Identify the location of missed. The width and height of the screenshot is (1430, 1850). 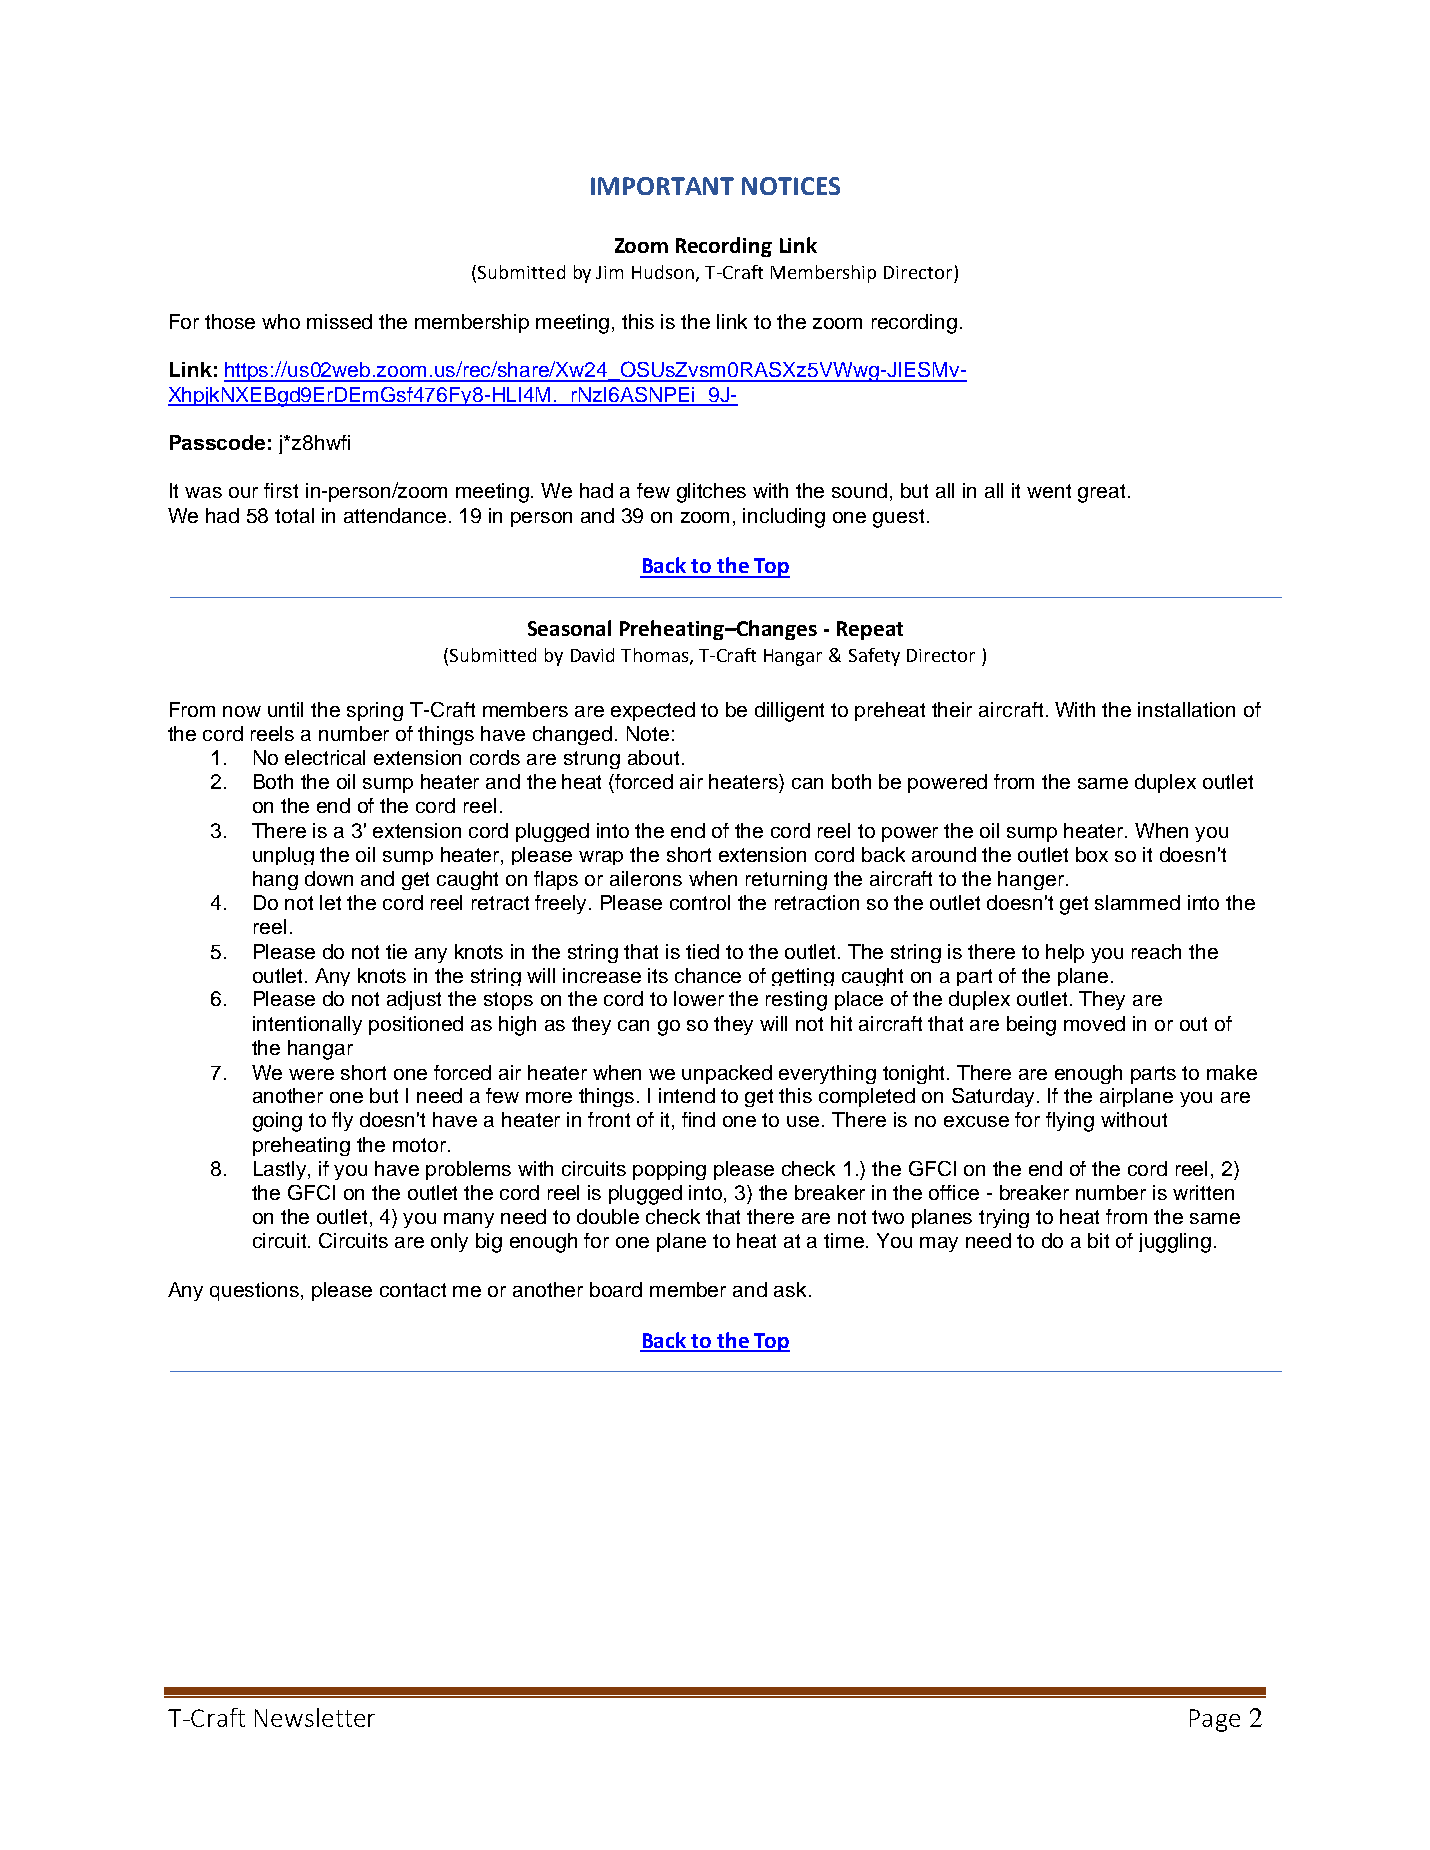
(339, 321).
